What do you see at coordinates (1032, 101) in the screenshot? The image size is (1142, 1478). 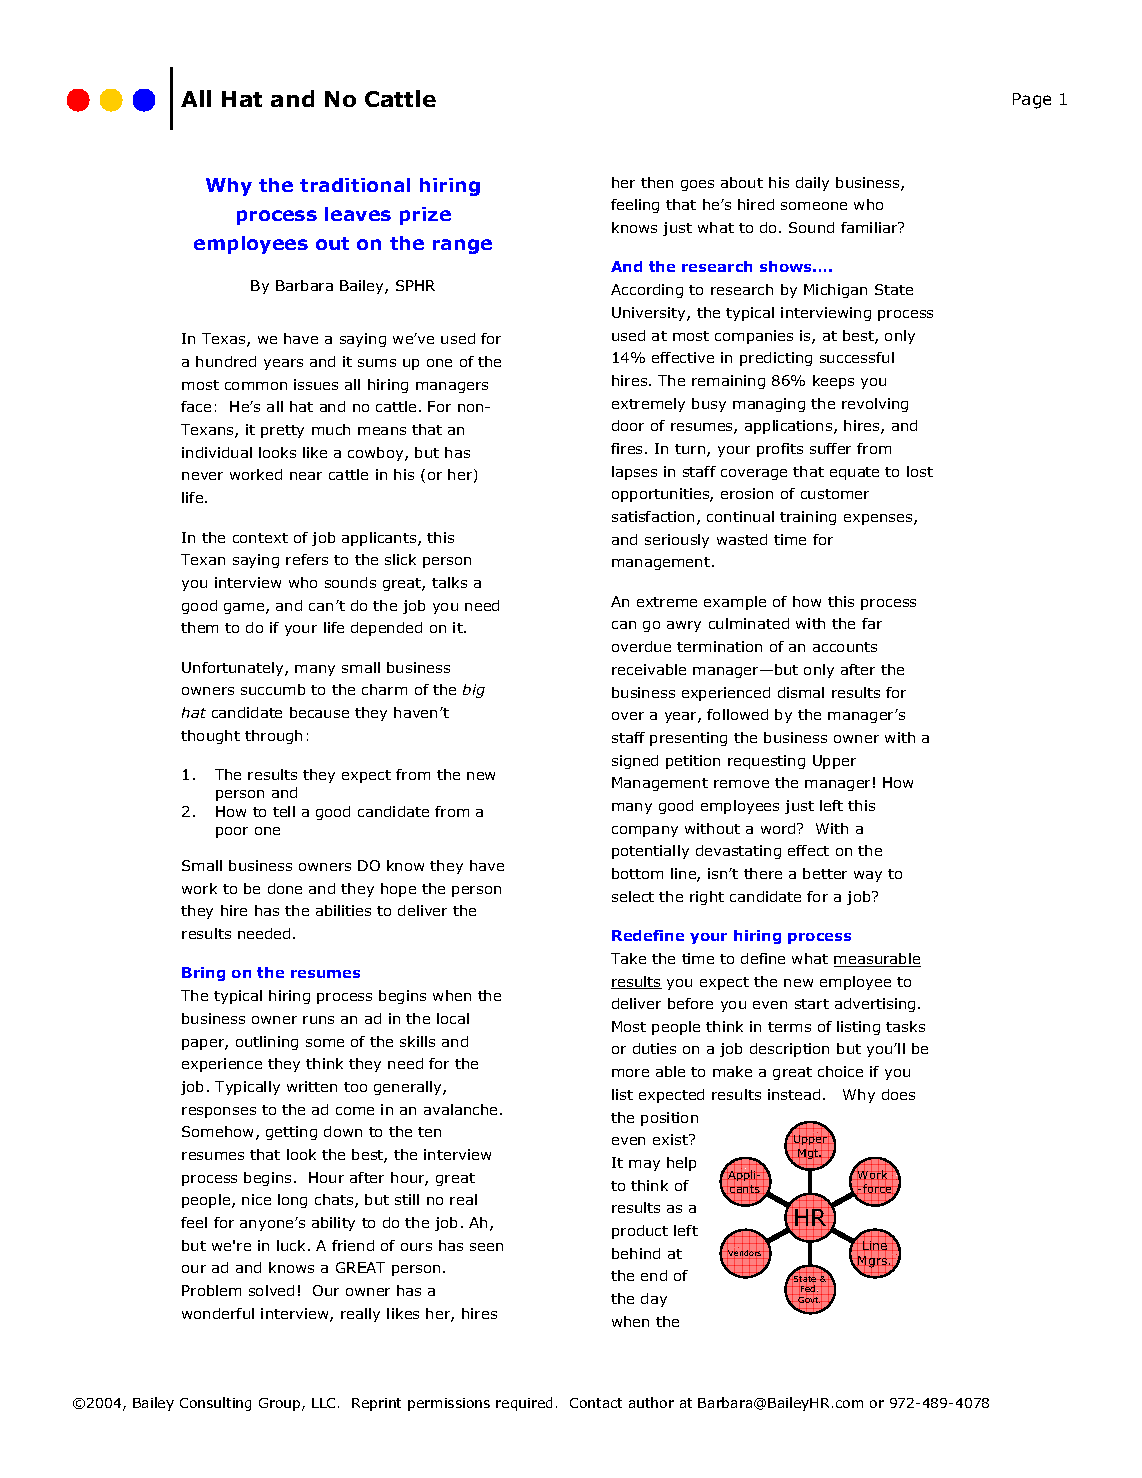 I see `Page` at bounding box center [1032, 101].
